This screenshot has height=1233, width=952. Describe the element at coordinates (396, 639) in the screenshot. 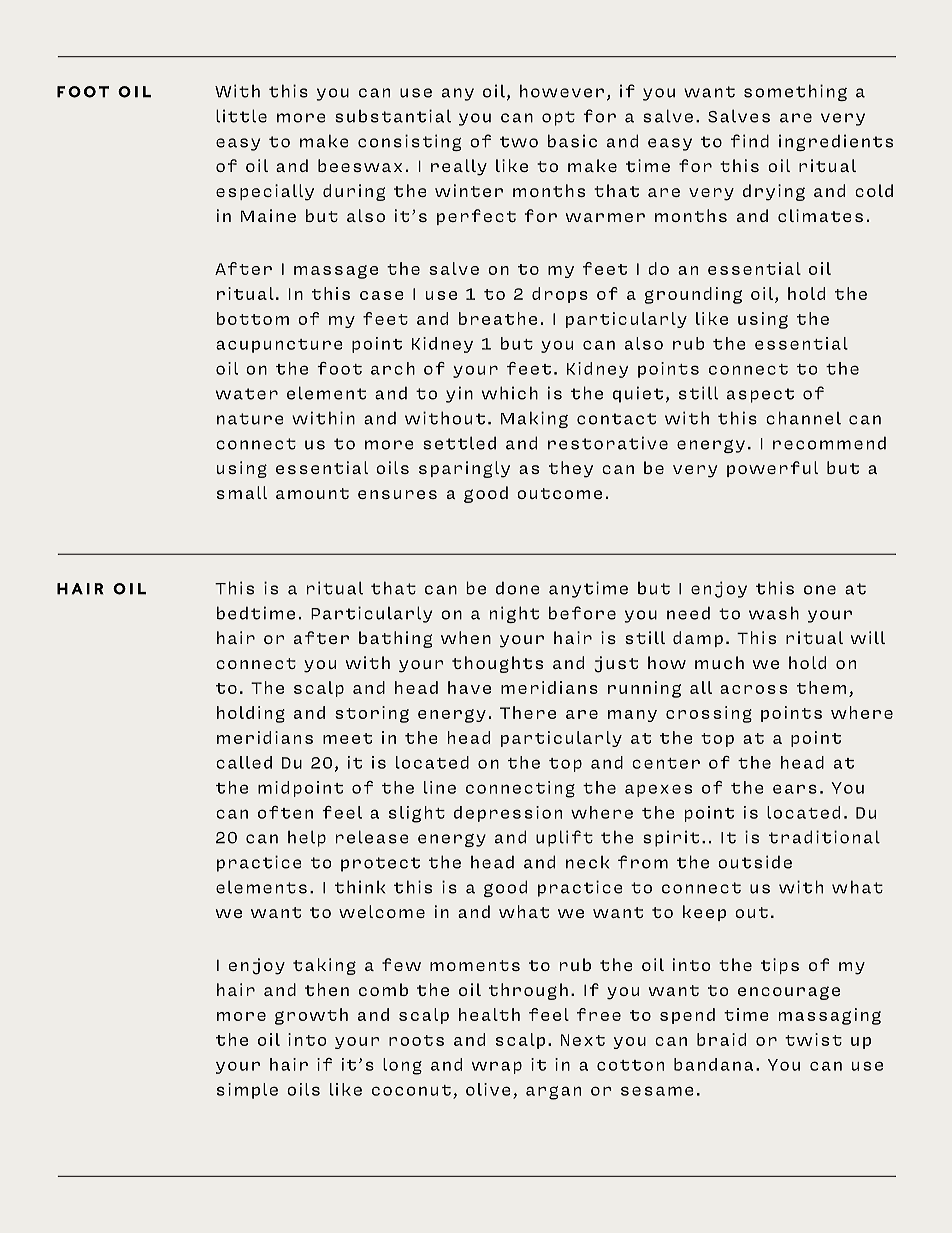

I see `bathing` at that location.
